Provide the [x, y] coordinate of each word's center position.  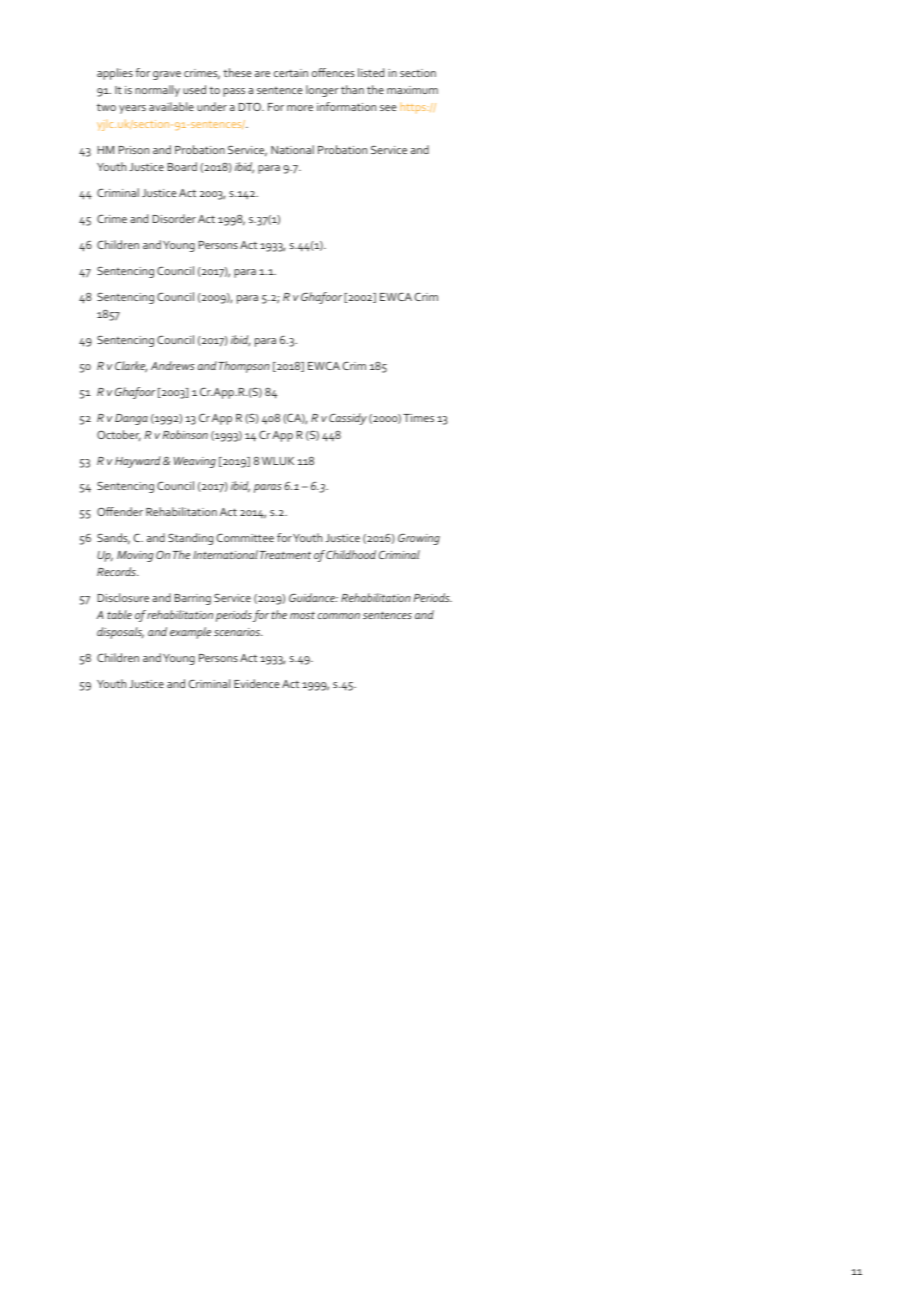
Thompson [244, 367]
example [190, 633]
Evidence [256, 683]
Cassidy [348, 419]
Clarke [131, 367]
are [262, 74]
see [388, 108]
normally [157, 91]
